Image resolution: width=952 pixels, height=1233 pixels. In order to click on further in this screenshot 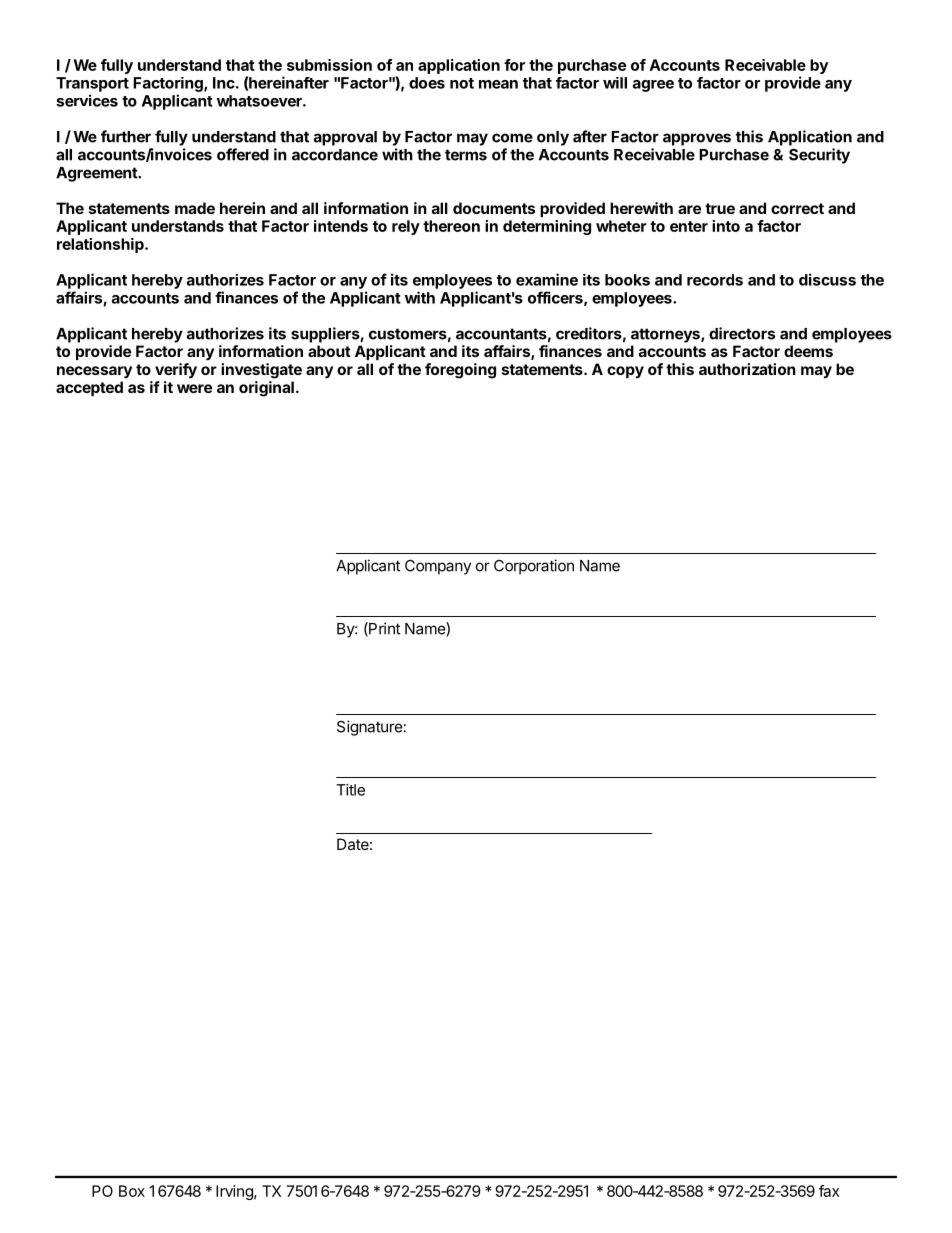, I will do `click(126, 136)`.
